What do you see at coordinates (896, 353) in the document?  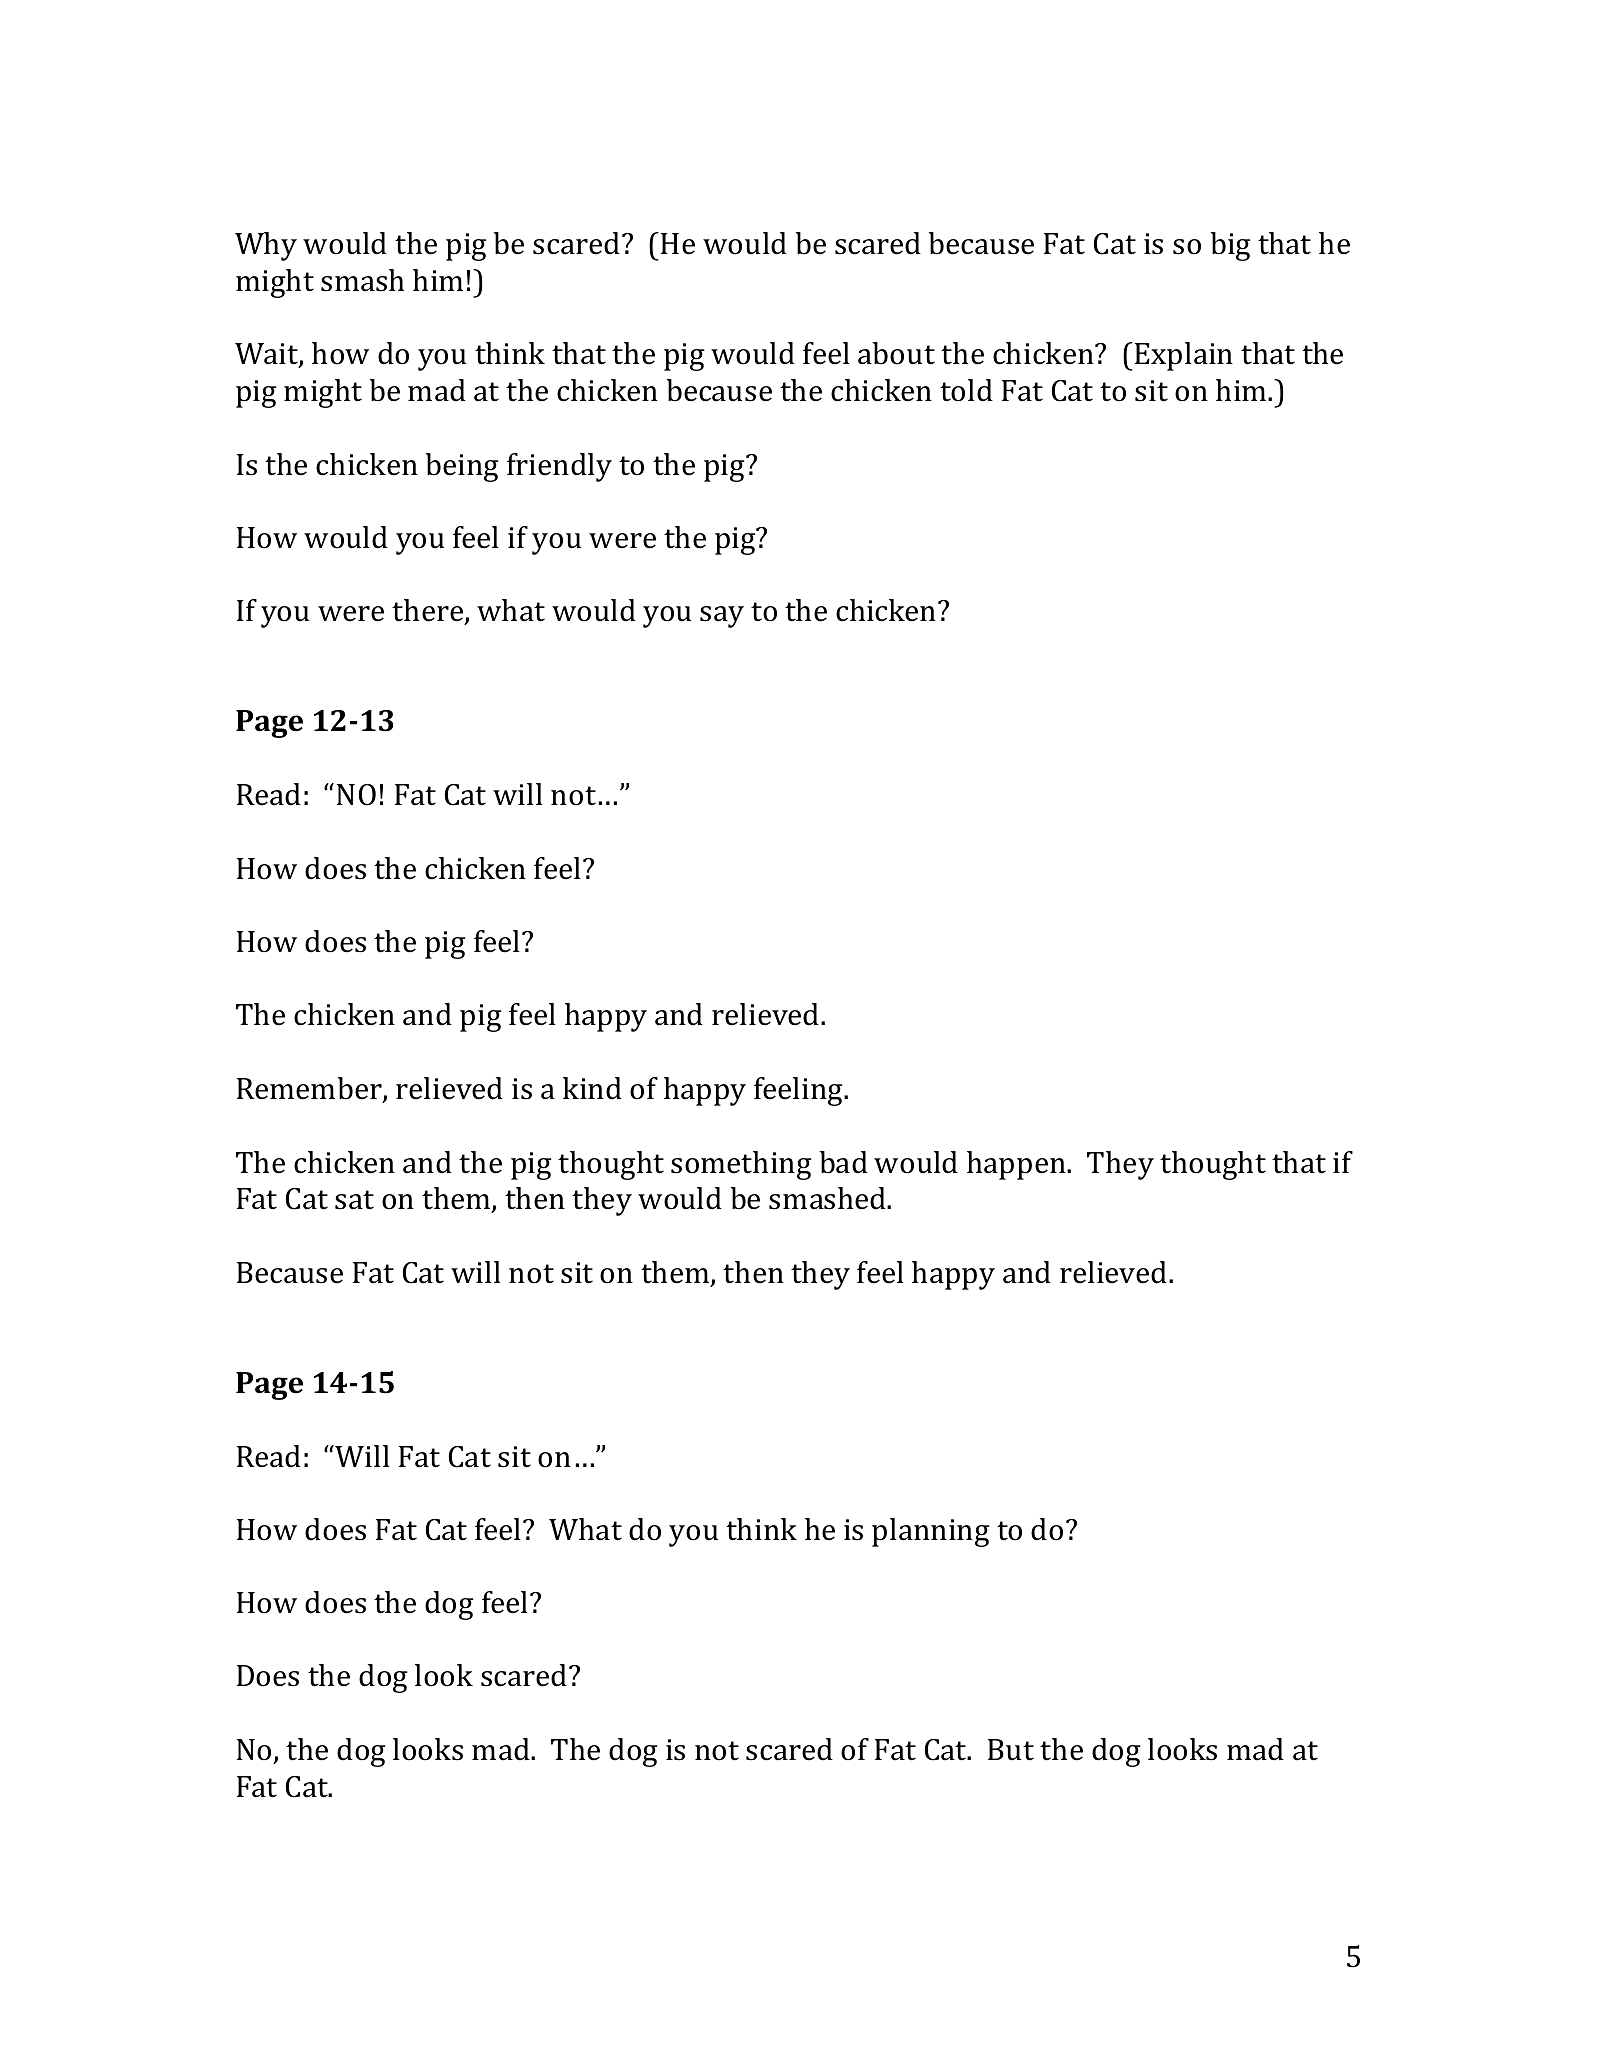 I see `about` at bounding box center [896, 353].
